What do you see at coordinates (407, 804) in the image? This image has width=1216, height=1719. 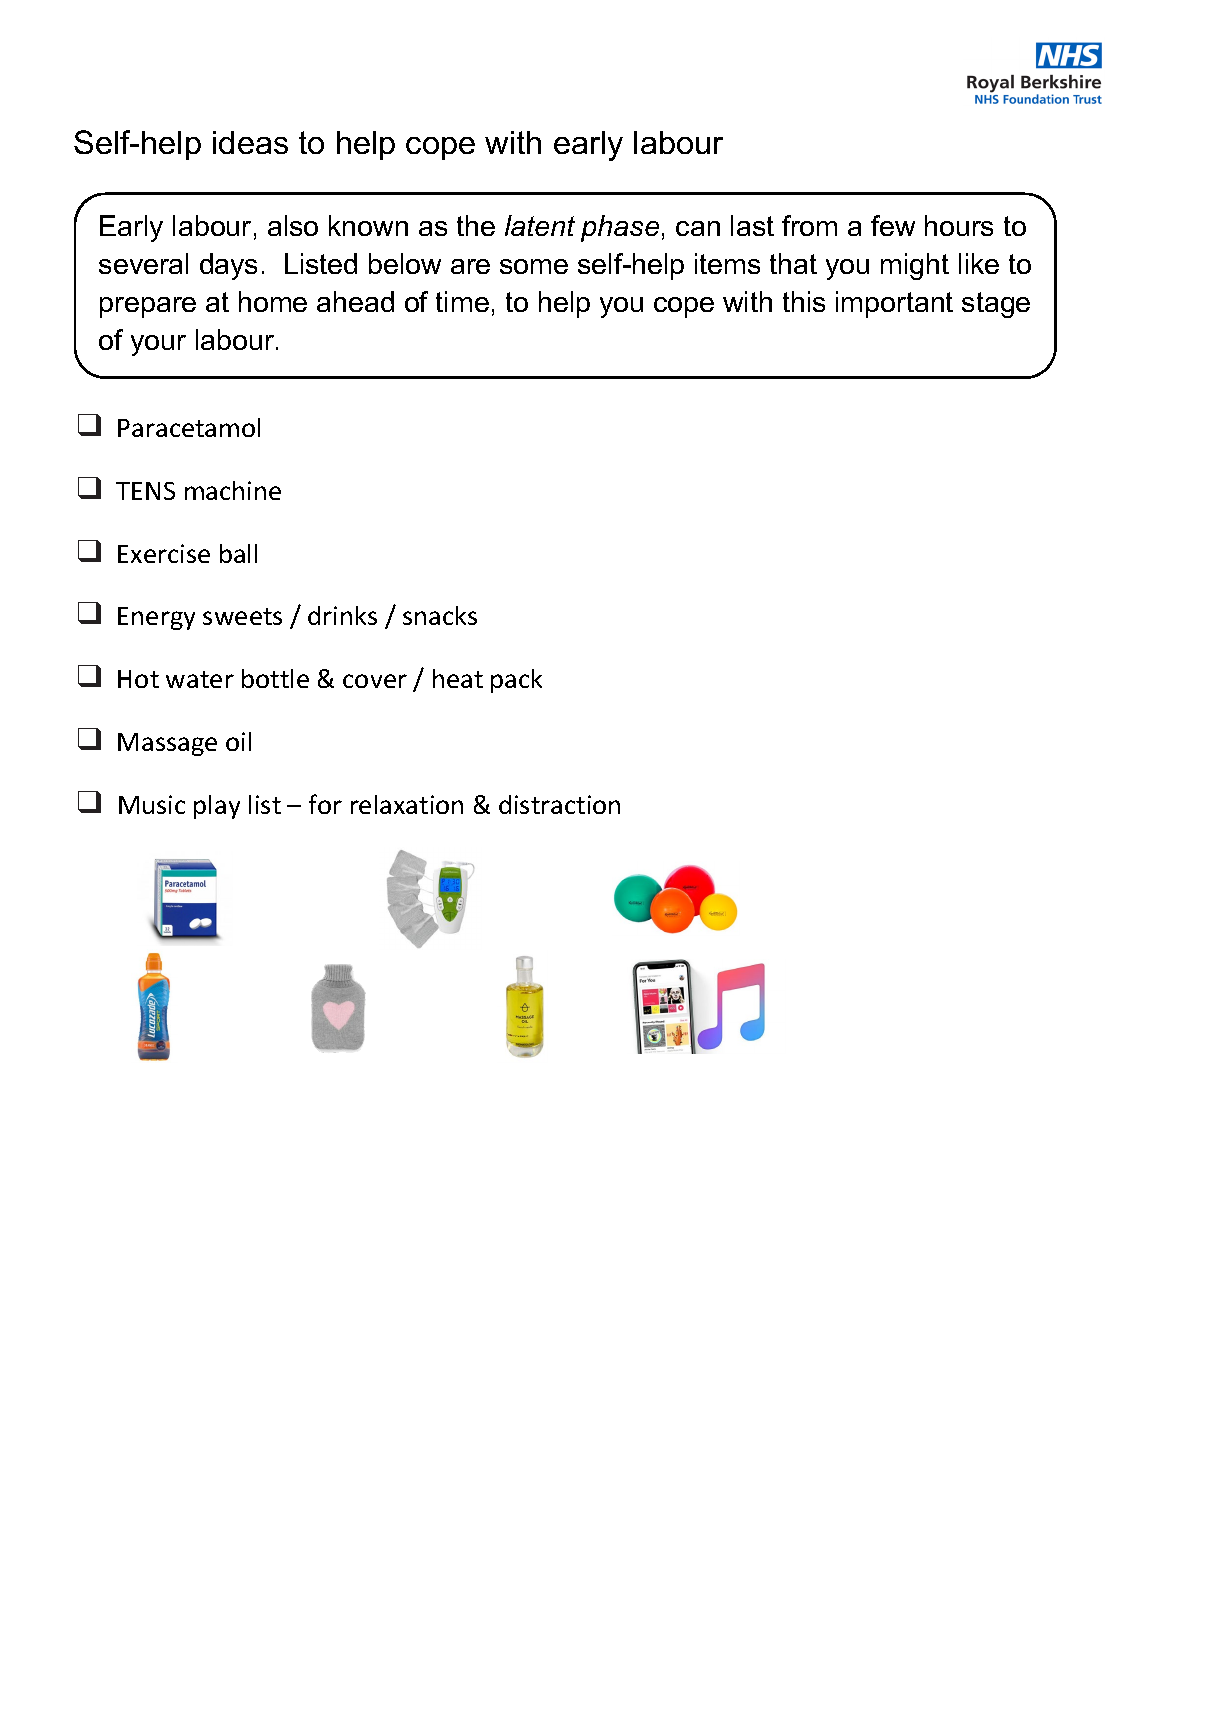 I see `relaxation` at bounding box center [407, 804].
